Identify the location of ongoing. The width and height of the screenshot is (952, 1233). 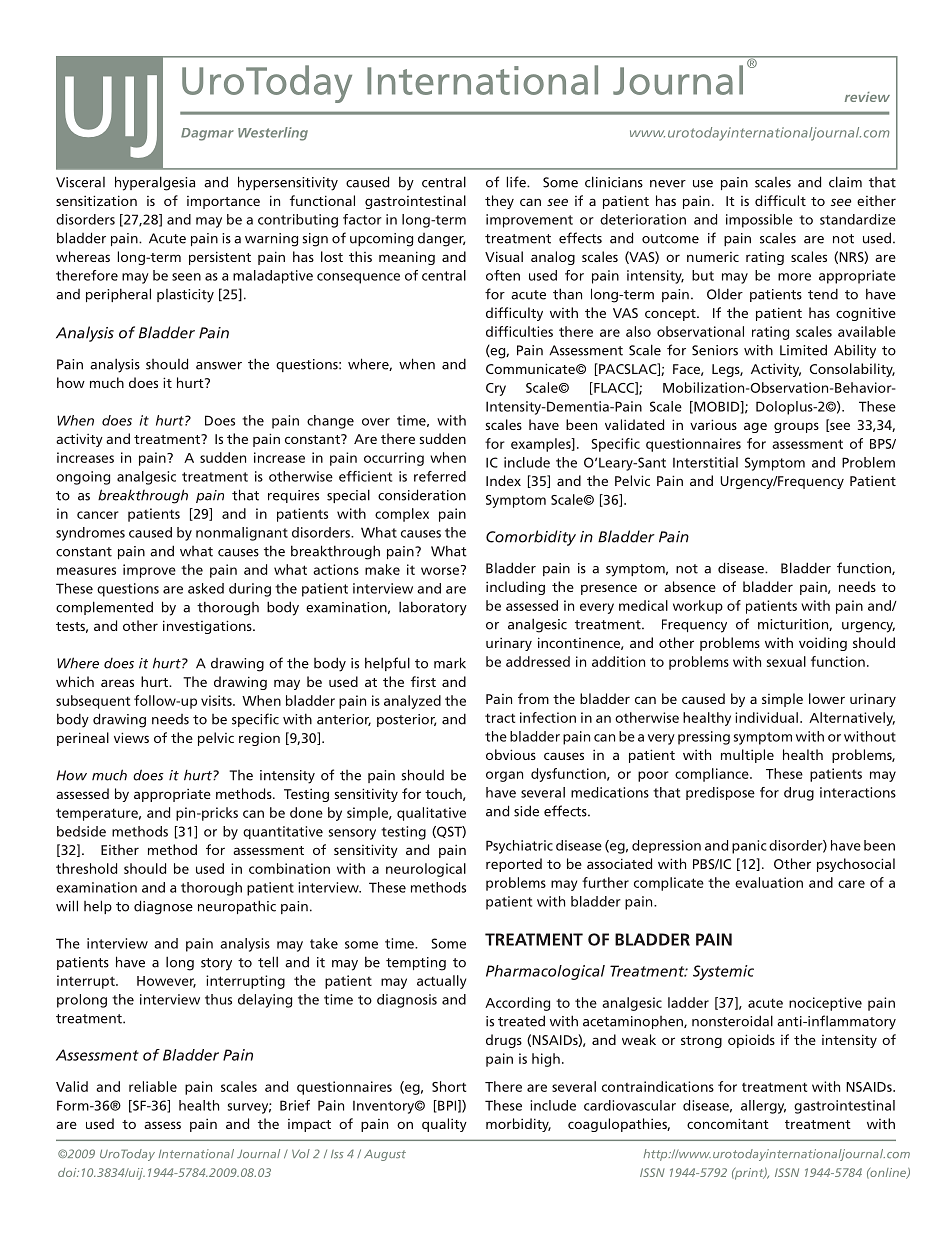
(83, 478).
